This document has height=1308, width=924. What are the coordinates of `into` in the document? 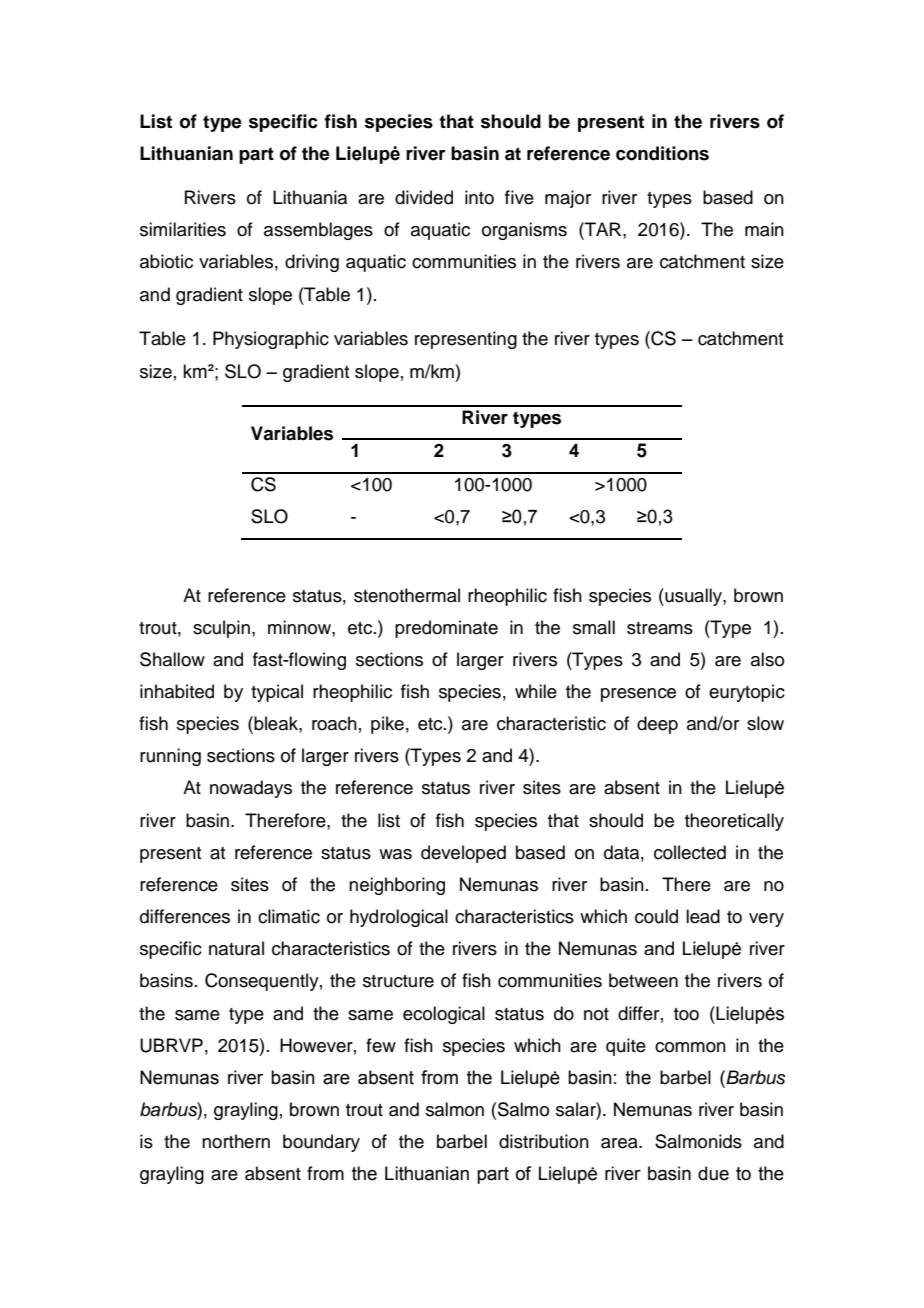 It's located at (479, 197).
